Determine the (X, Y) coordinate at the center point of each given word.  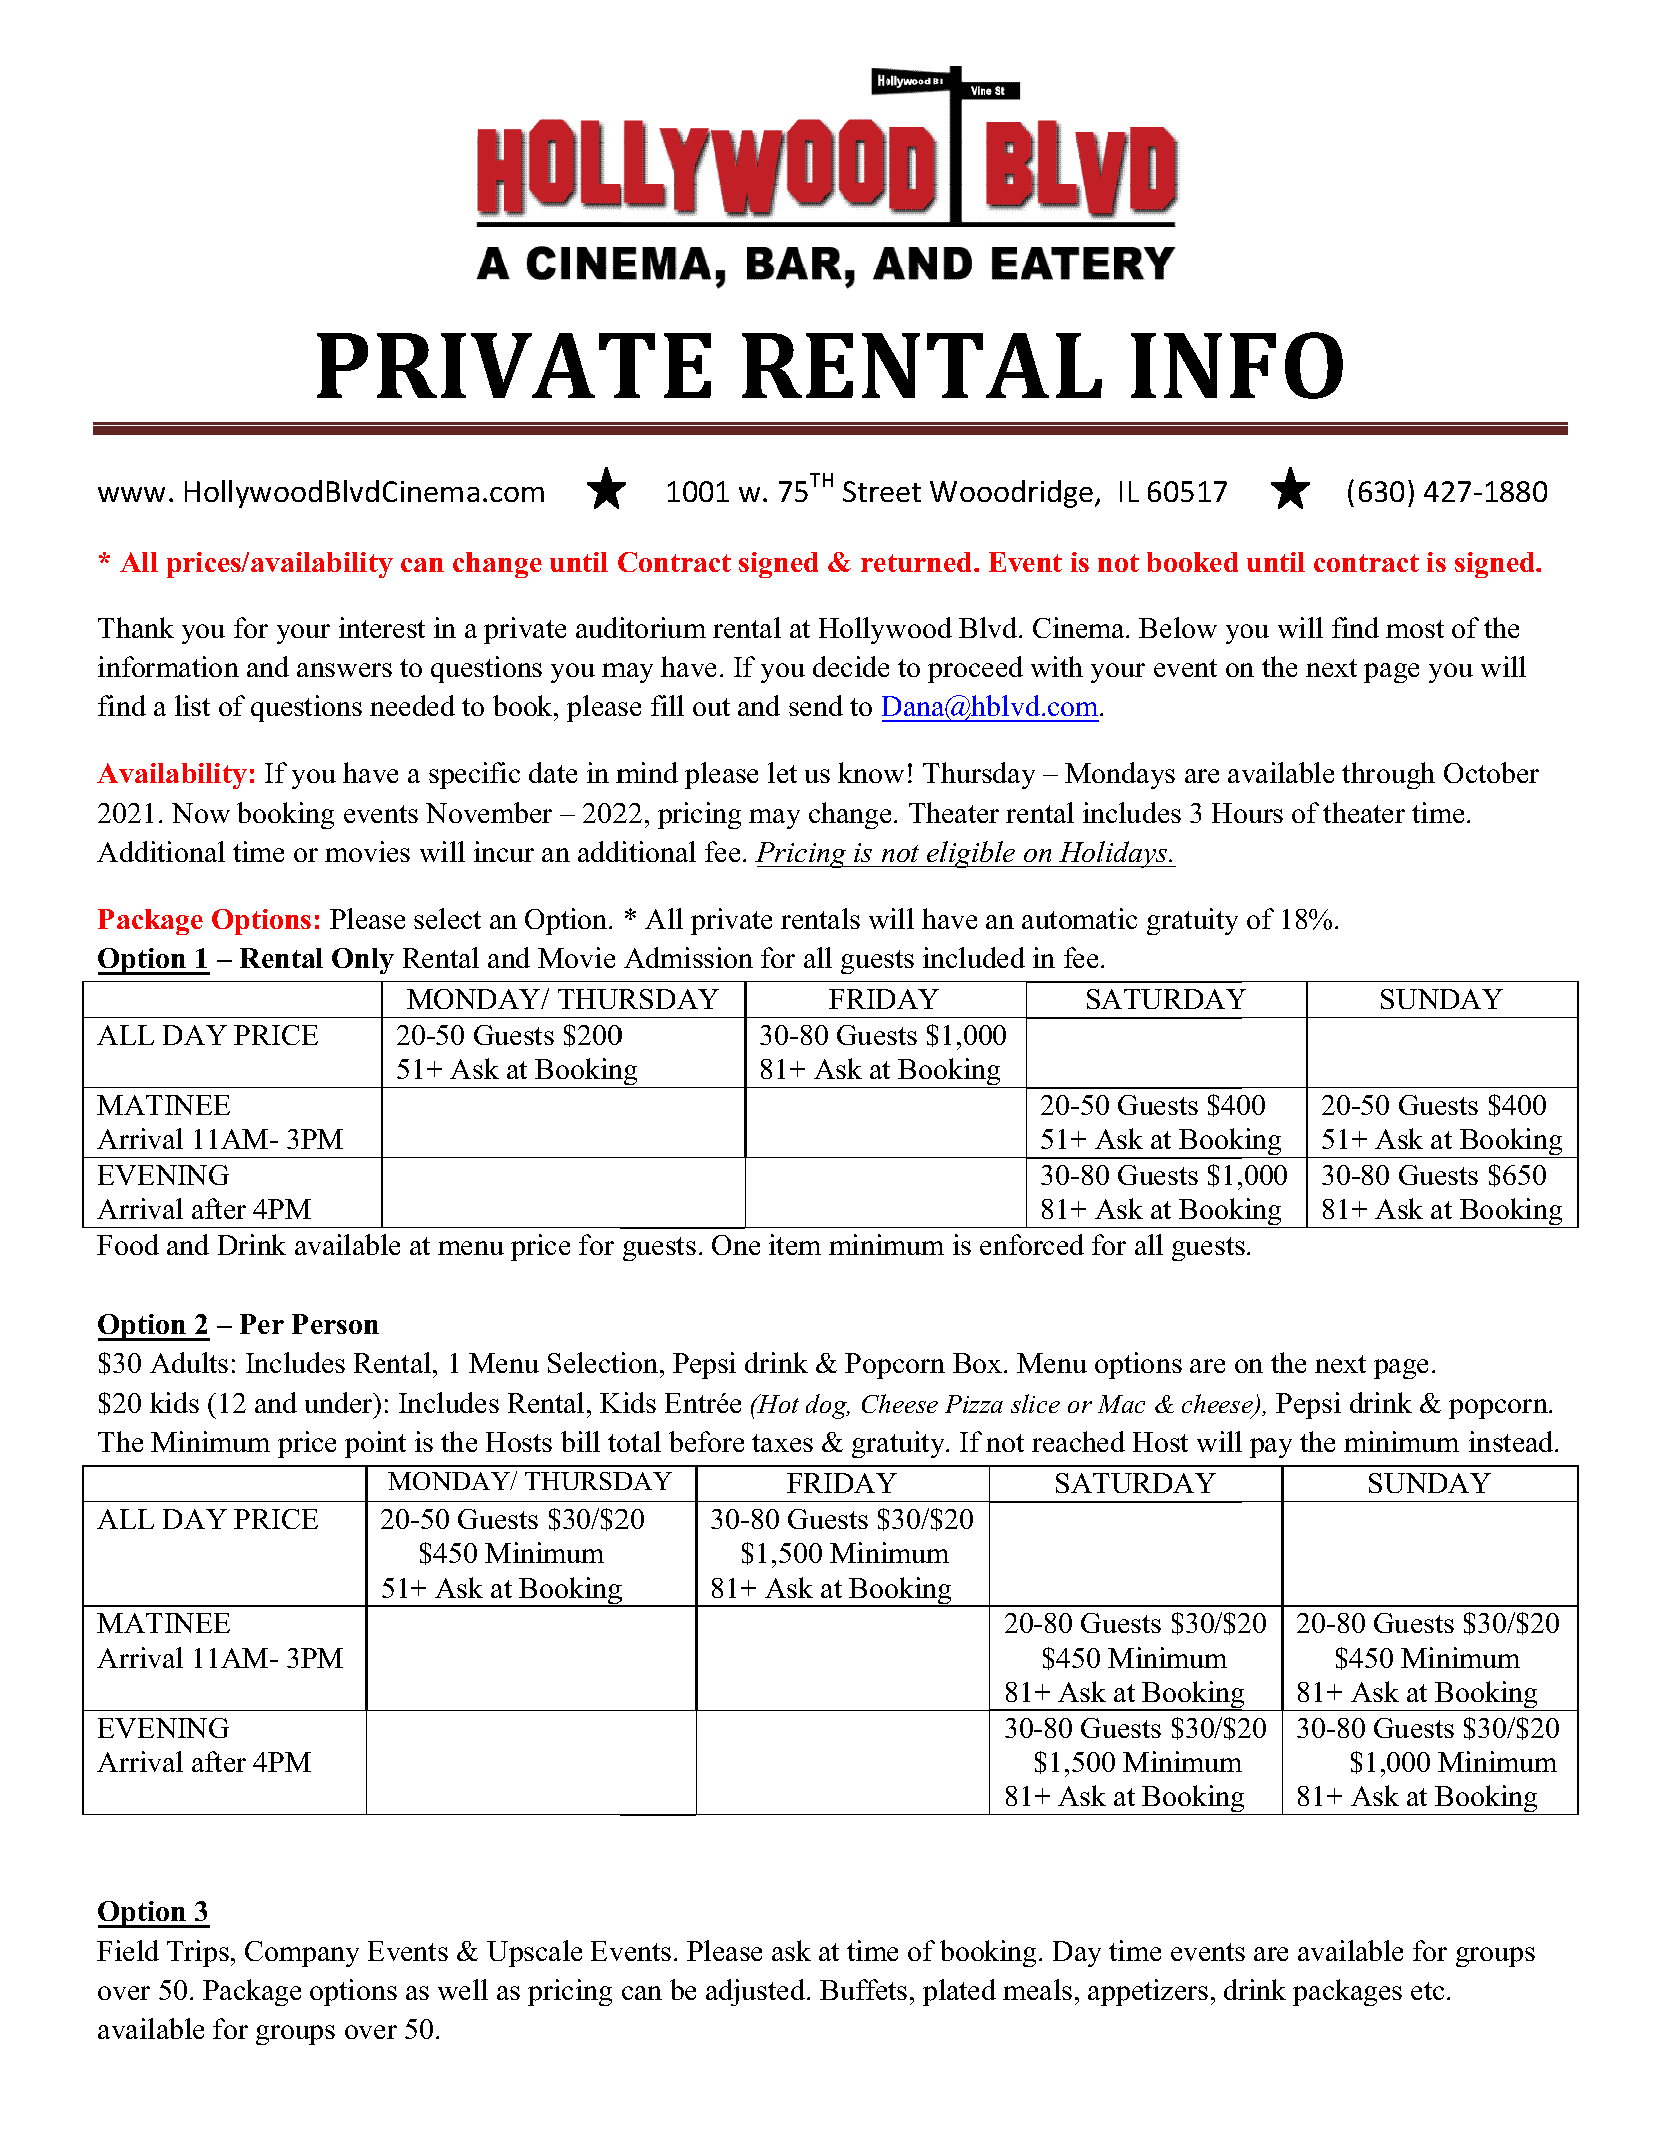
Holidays (1113, 854)
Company (302, 1954)
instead (1512, 1441)
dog (828, 1406)
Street (882, 491)
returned (918, 562)
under (340, 1402)
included (974, 957)
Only (363, 961)
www (131, 494)
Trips (198, 1953)
